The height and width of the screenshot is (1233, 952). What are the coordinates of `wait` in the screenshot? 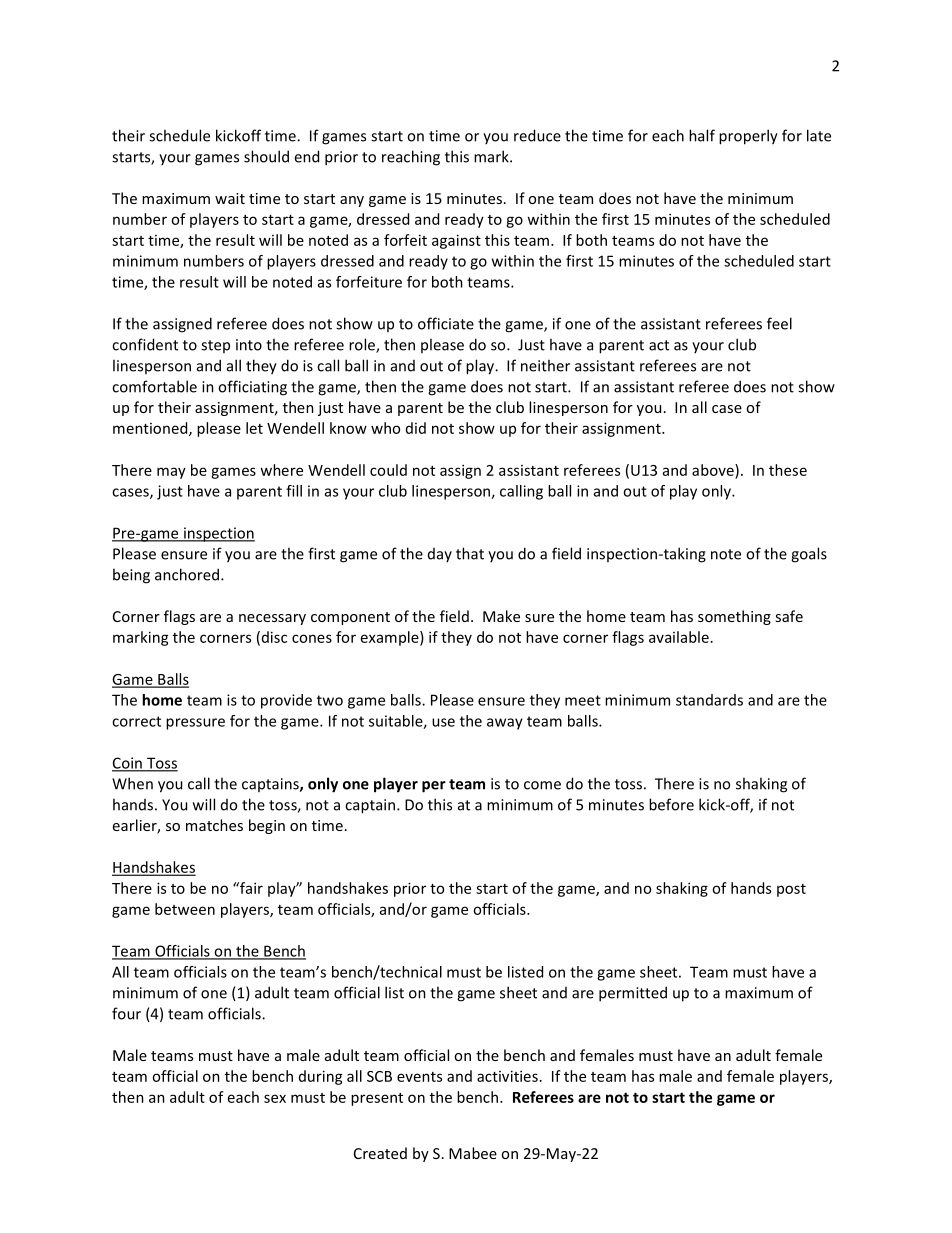 It's located at (230, 198).
